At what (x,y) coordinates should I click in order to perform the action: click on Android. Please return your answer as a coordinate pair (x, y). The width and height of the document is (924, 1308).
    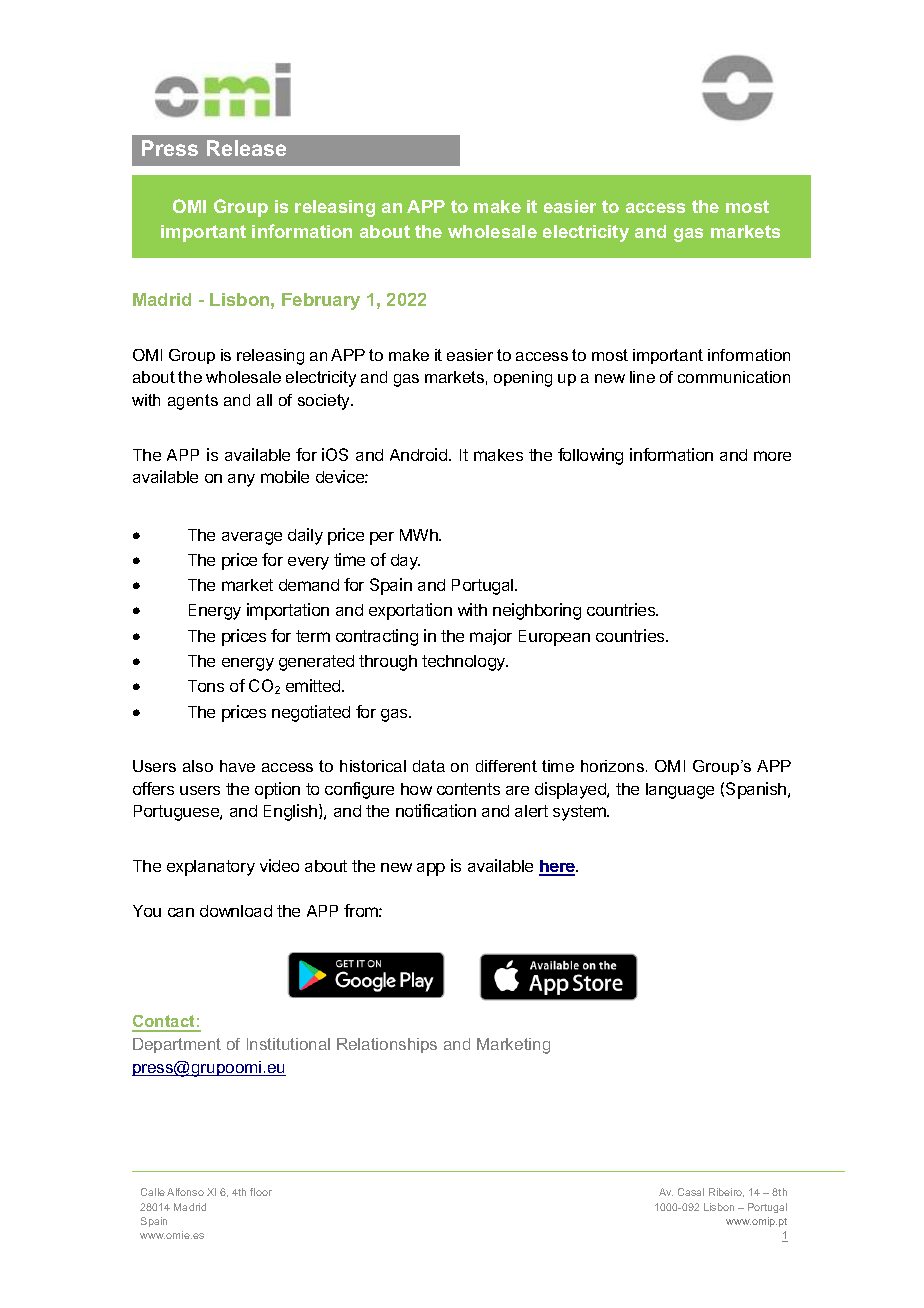
    Looking at the image, I should click on (420, 454).
